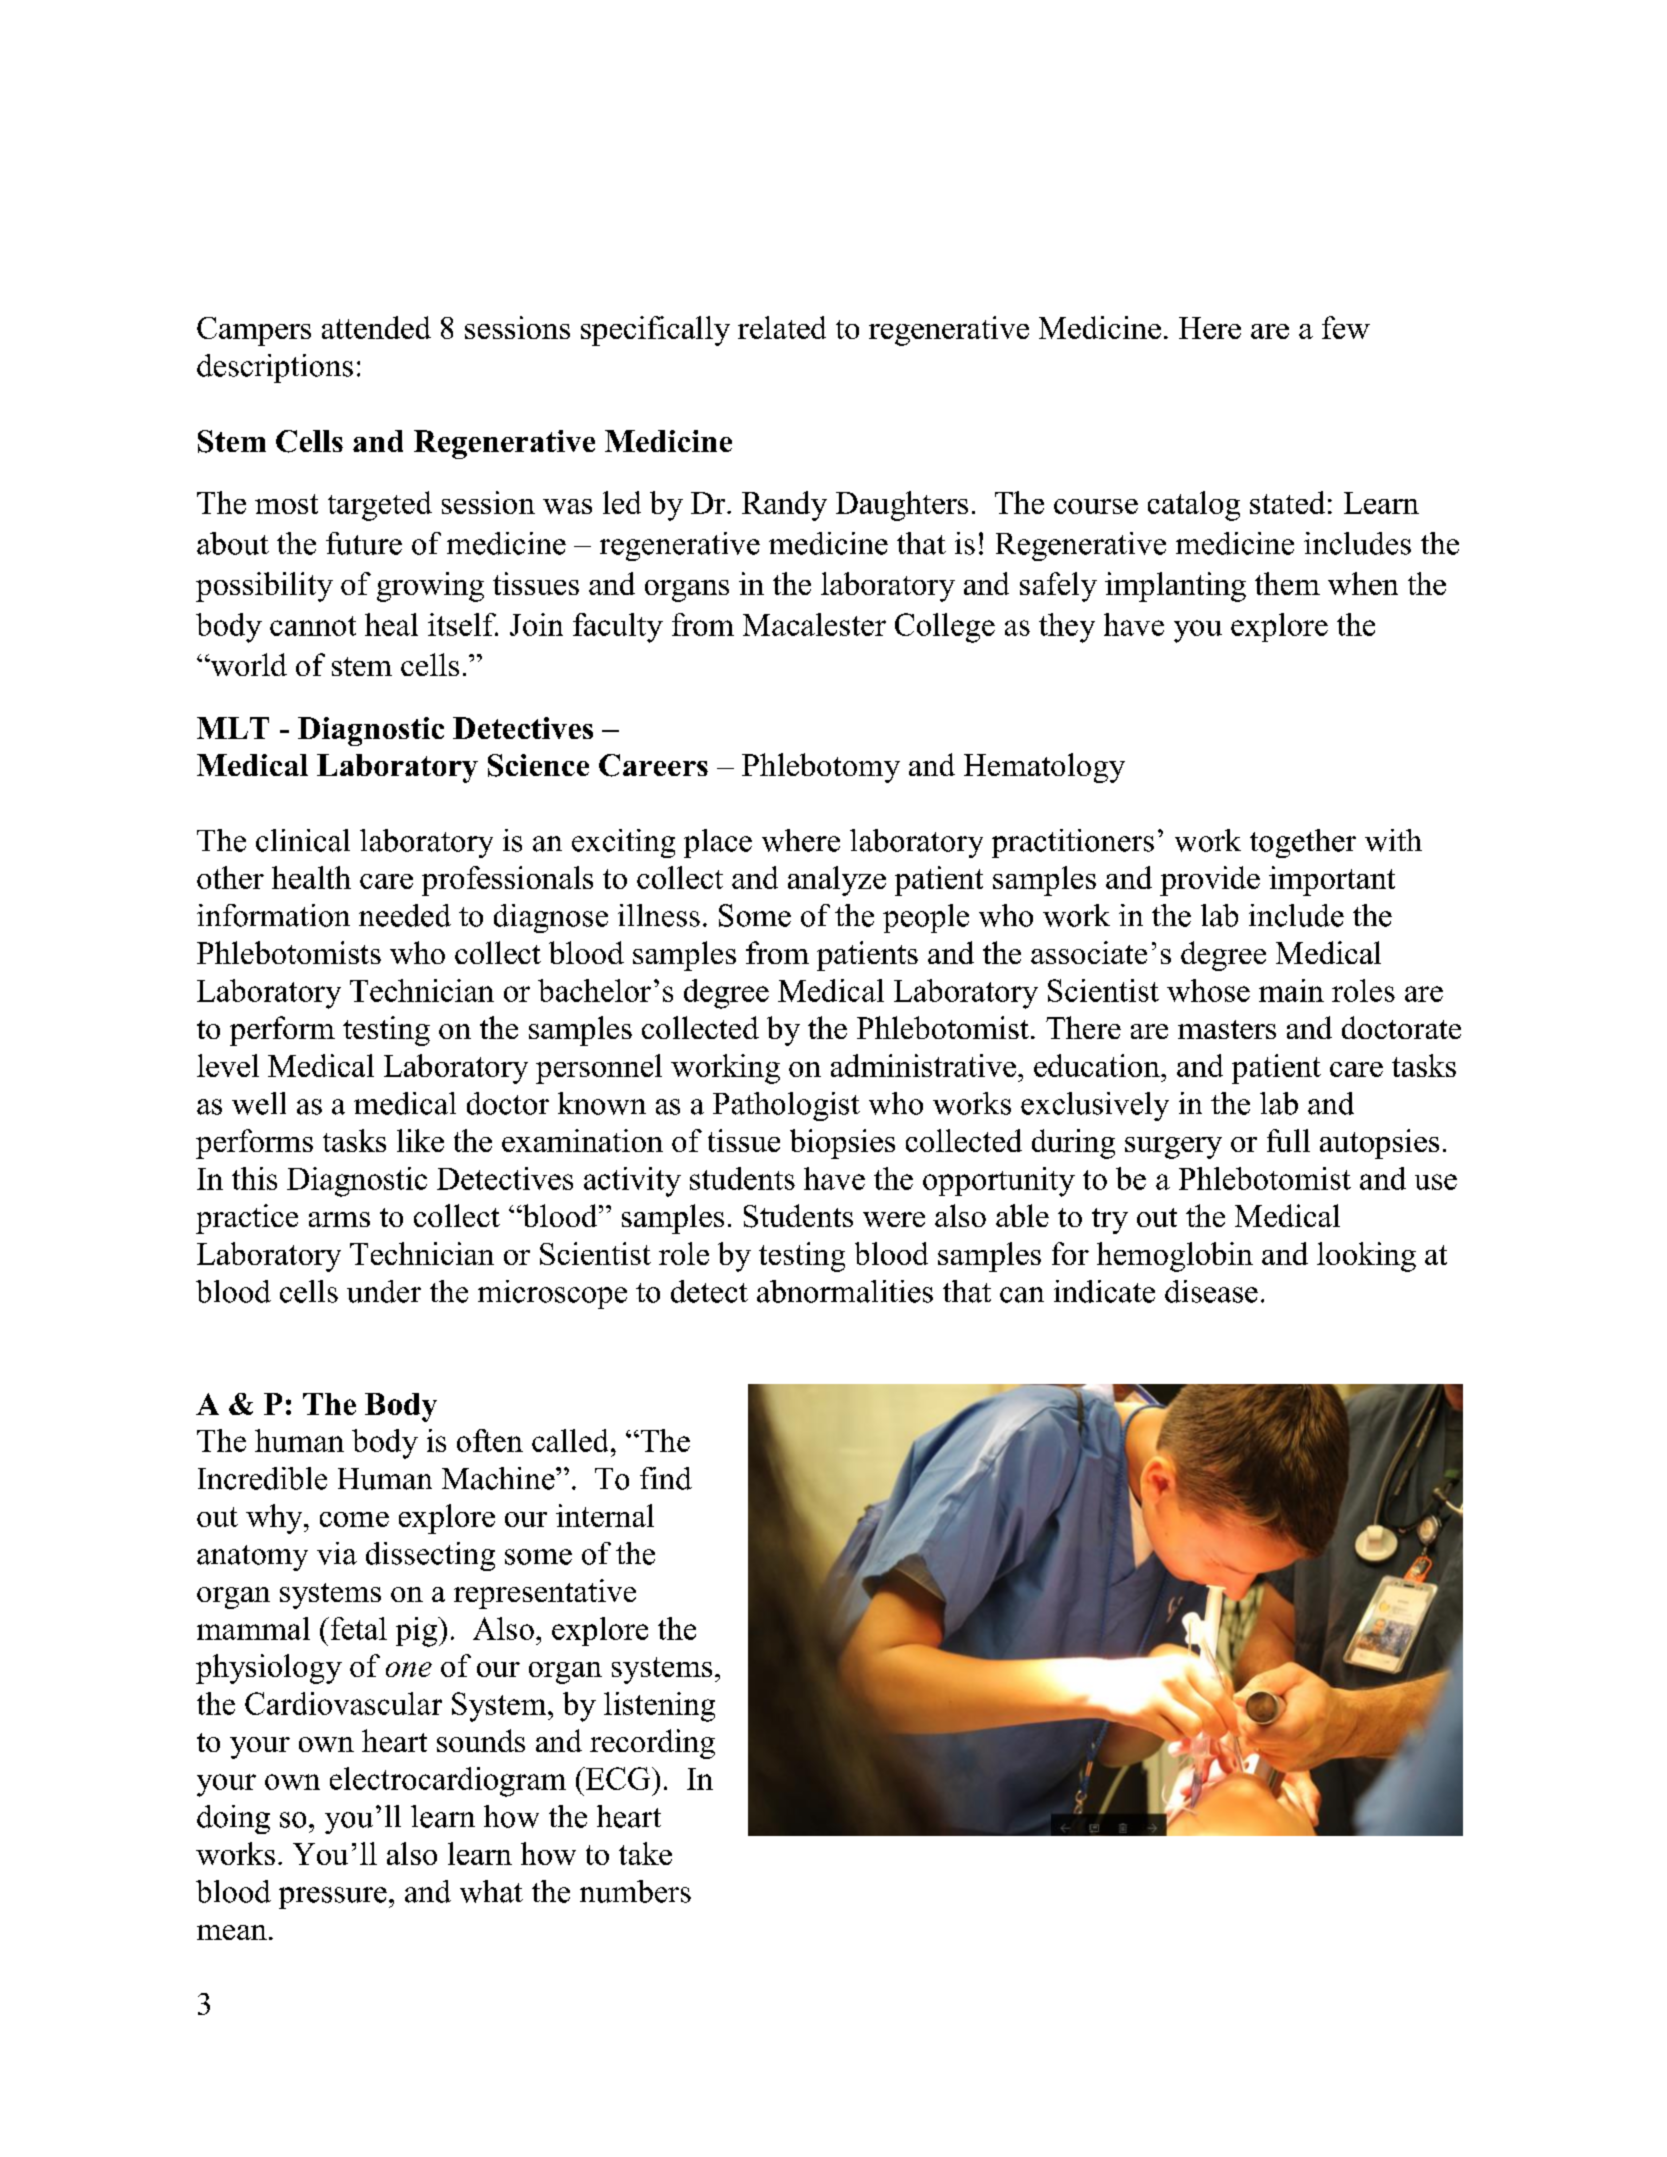 The width and height of the screenshot is (1667, 2157). What do you see at coordinates (1346, 327) in the screenshot?
I see `few` at bounding box center [1346, 327].
